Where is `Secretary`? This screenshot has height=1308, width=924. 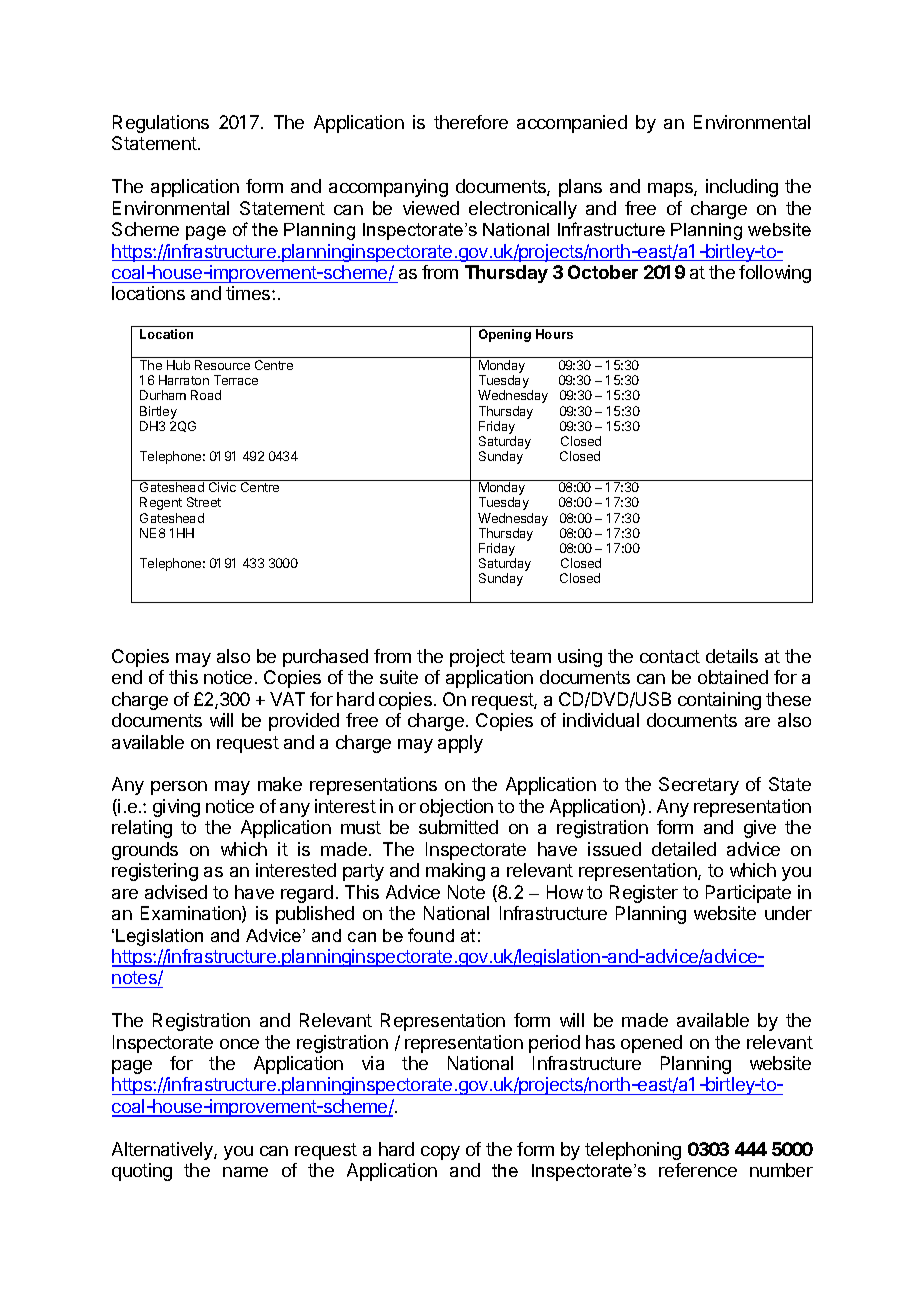 Secretary is located at coordinates (699, 786).
